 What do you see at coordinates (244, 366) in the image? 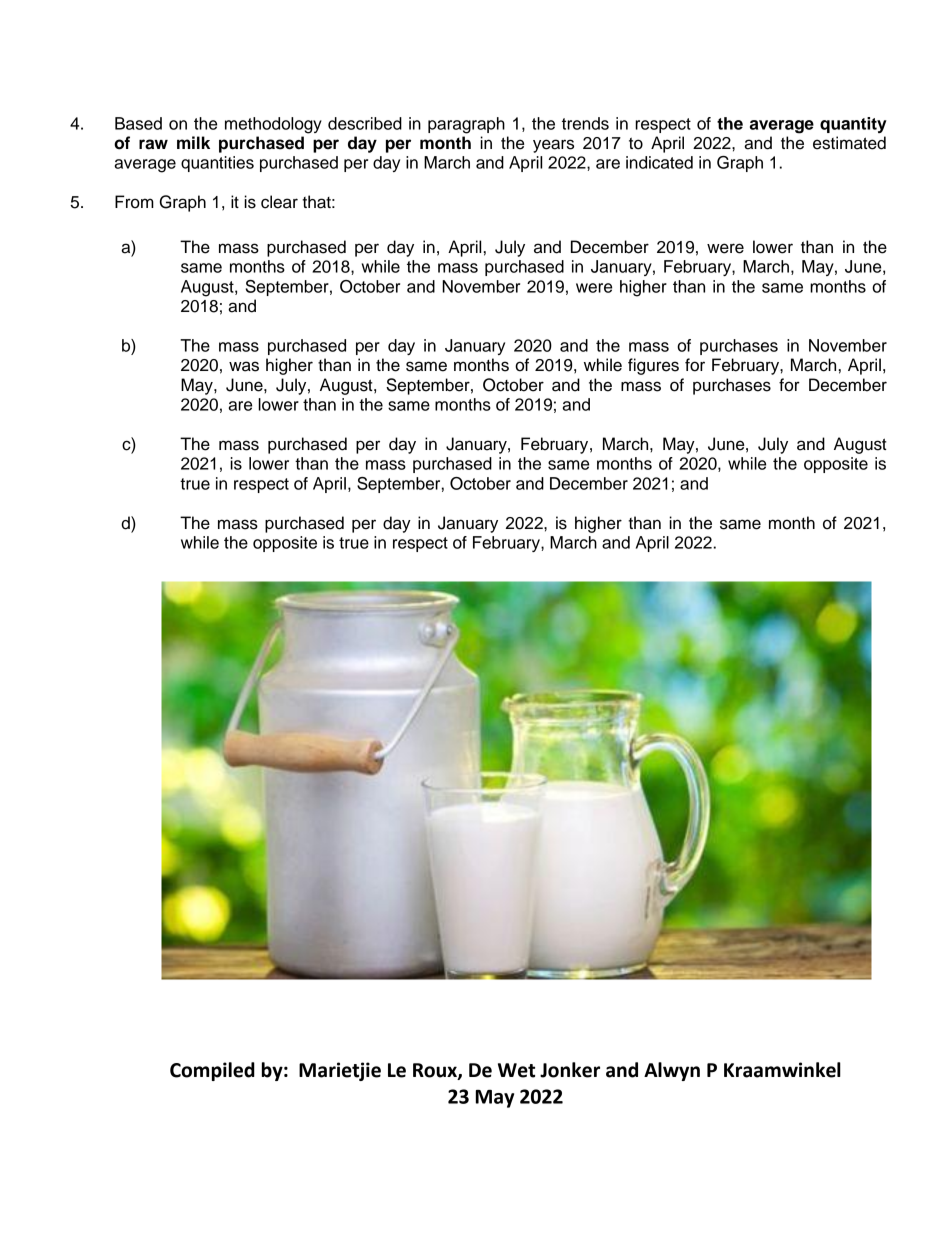
I see `was` at bounding box center [244, 366].
